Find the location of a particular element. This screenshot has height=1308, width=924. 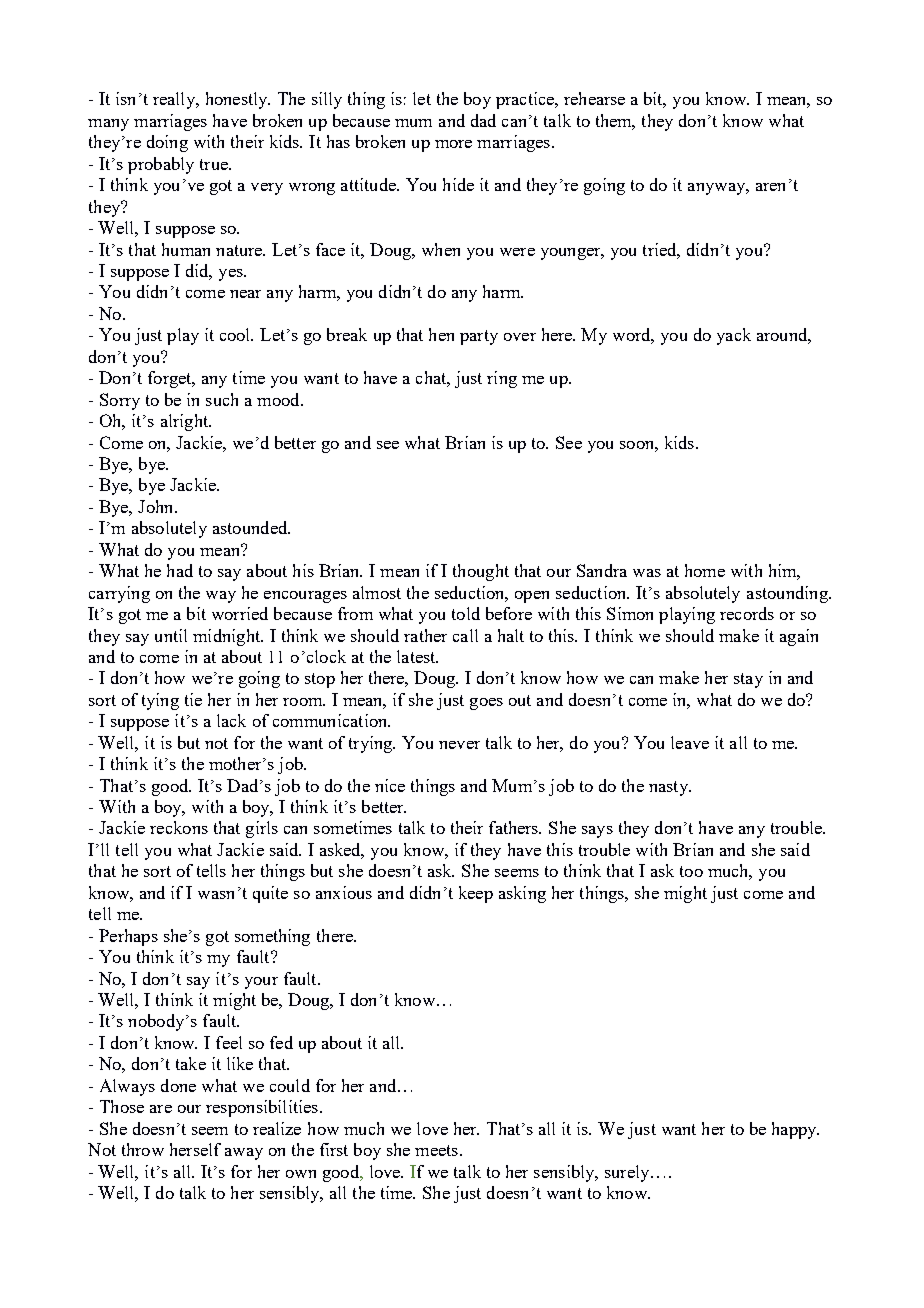

happy is located at coordinates (795, 1130).
